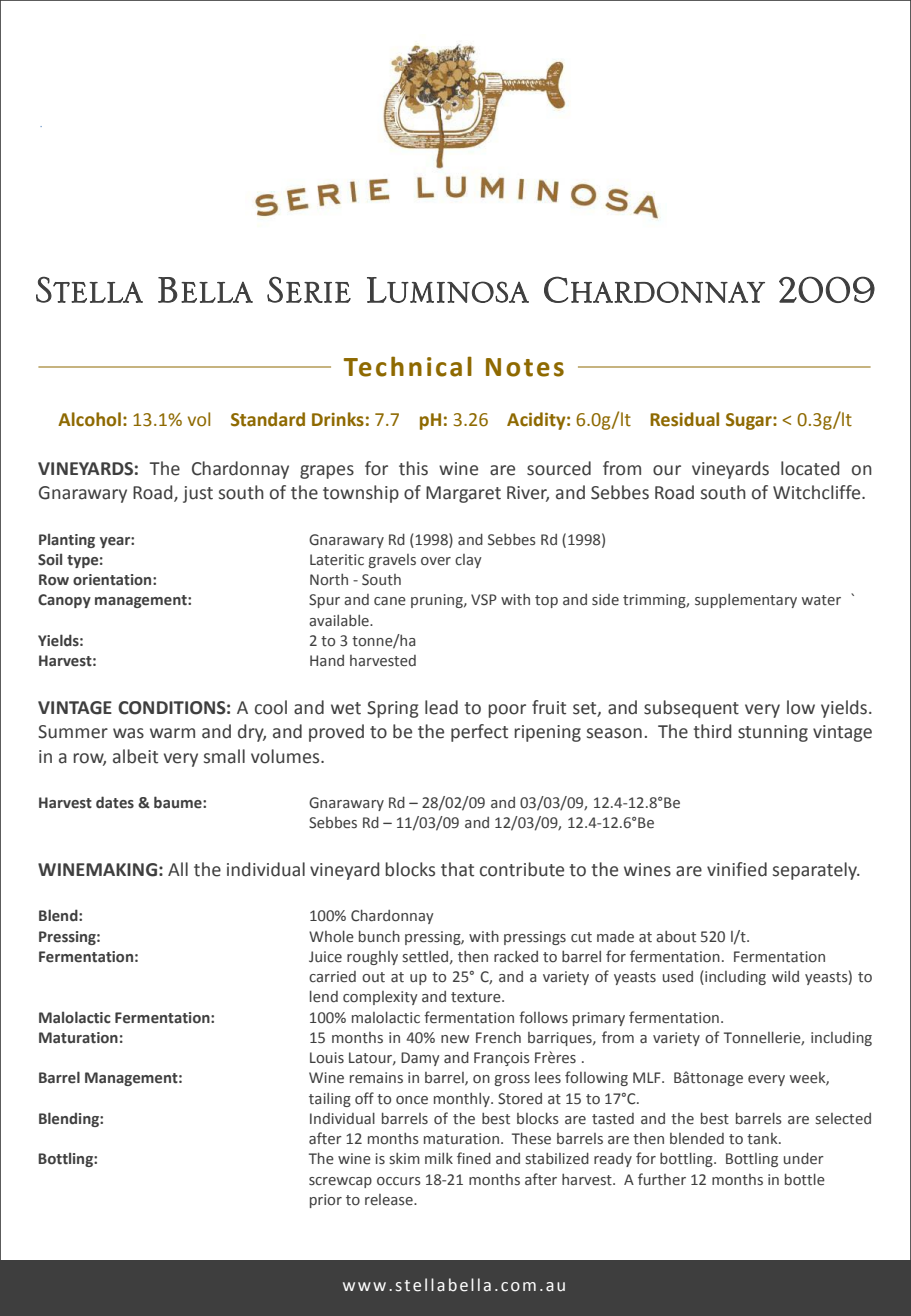 The image size is (911, 1316). I want to click on Juice, so click(325, 957).
